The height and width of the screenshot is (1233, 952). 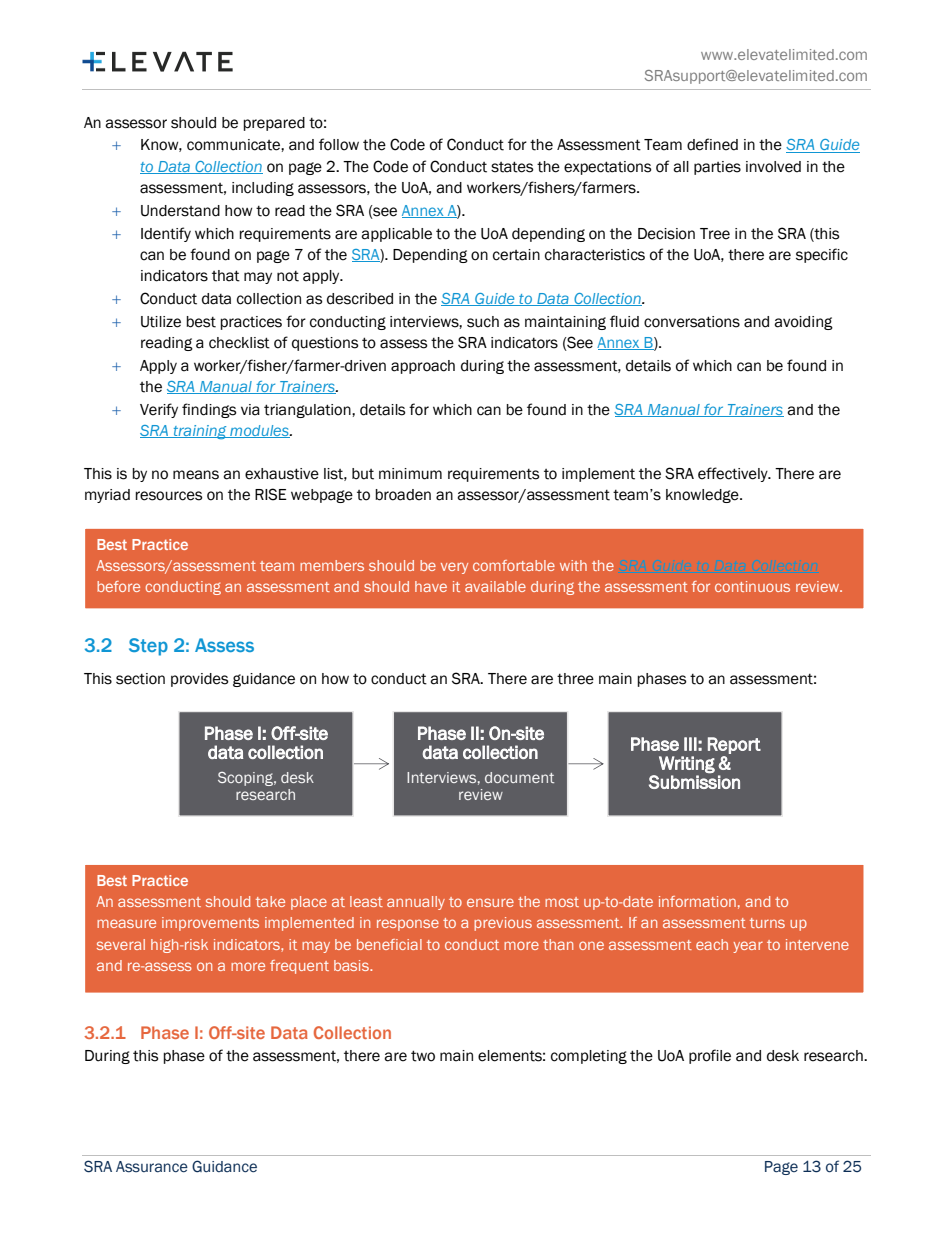 I want to click on Understand, so click(x=180, y=211).
